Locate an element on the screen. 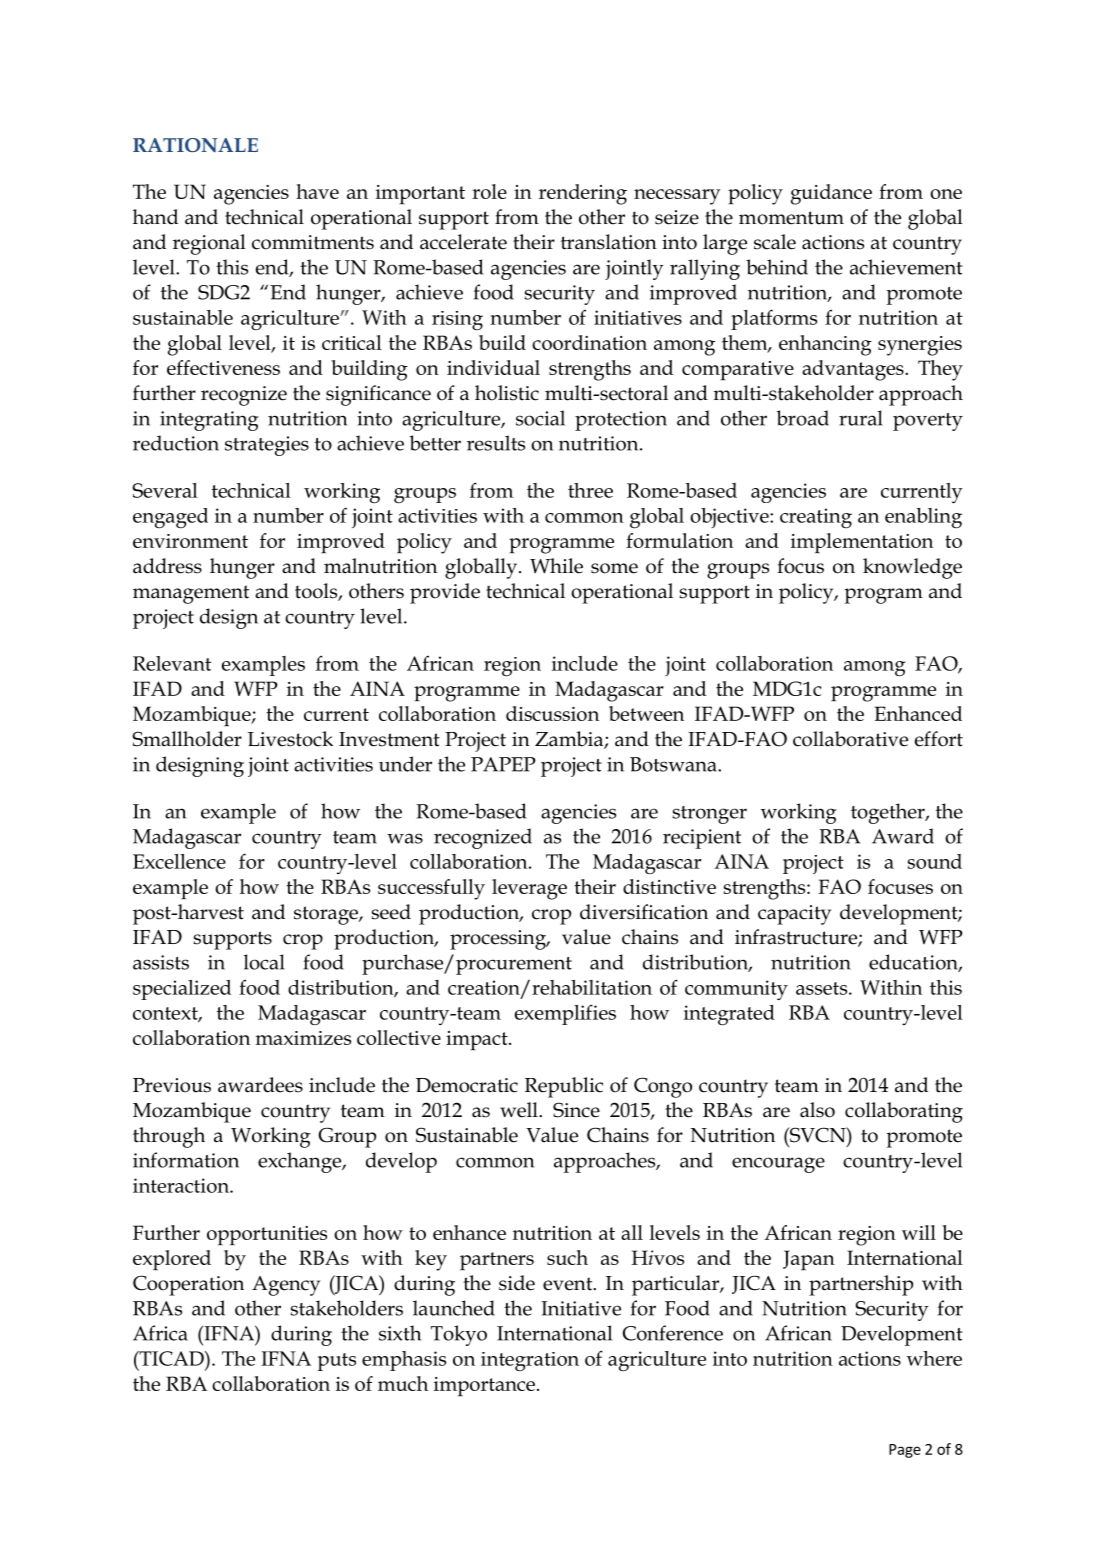 The height and width of the screenshot is (1549, 1095). guidance is located at coordinates (831, 194).
